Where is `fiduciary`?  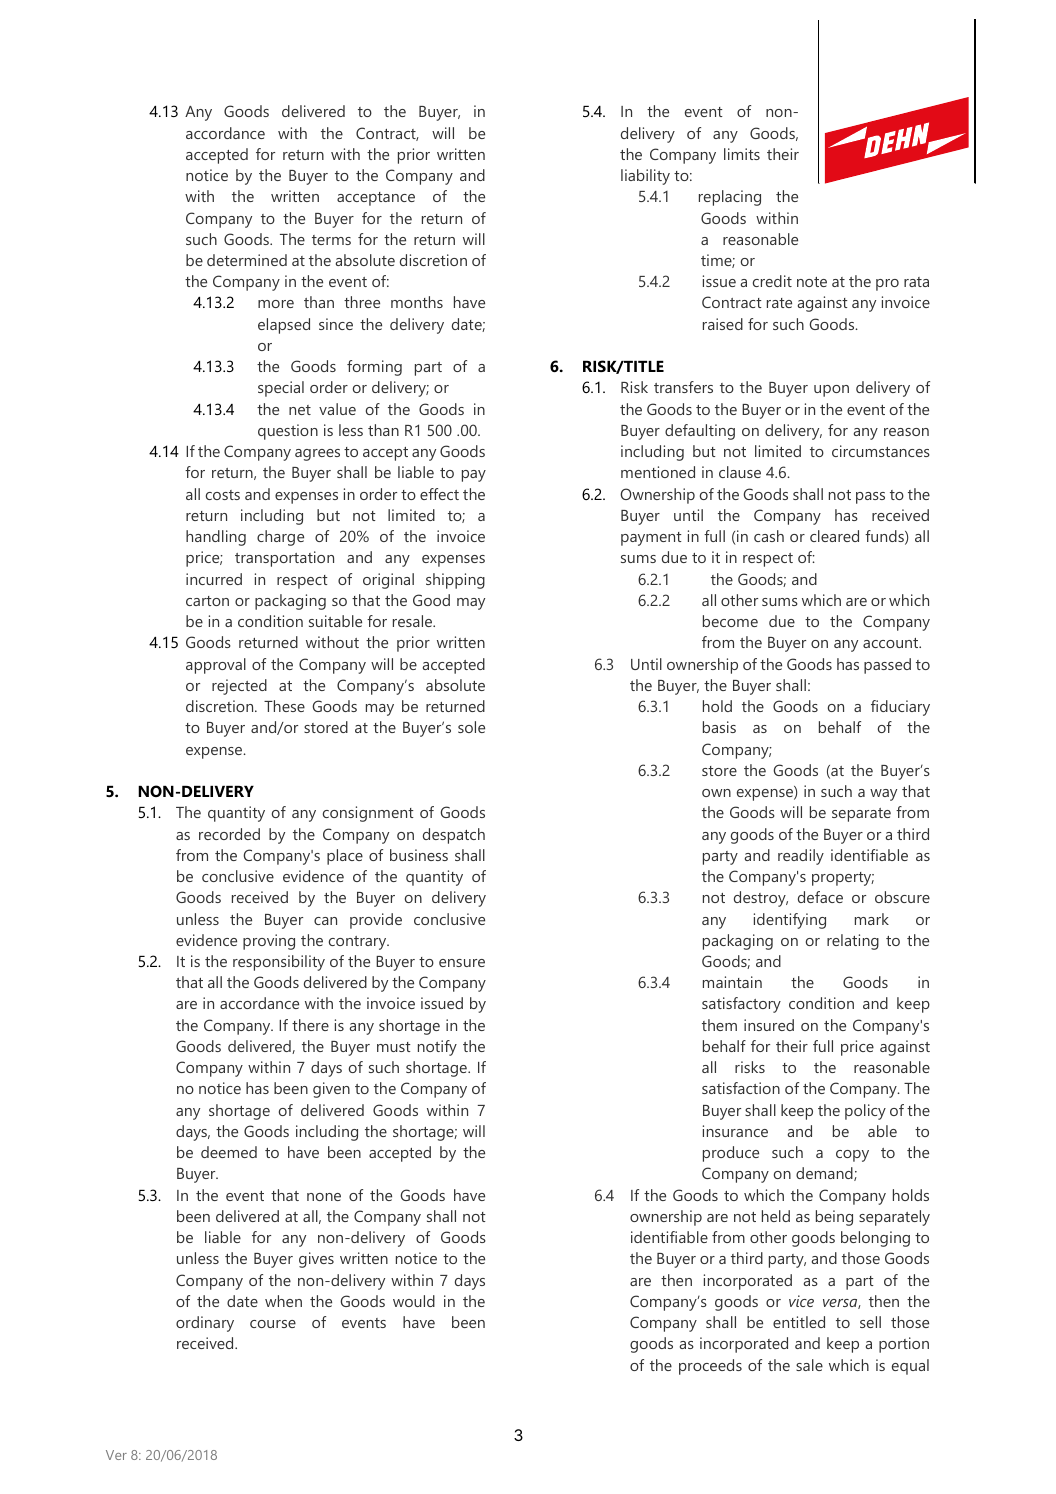 fiduciary is located at coordinates (900, 708).
